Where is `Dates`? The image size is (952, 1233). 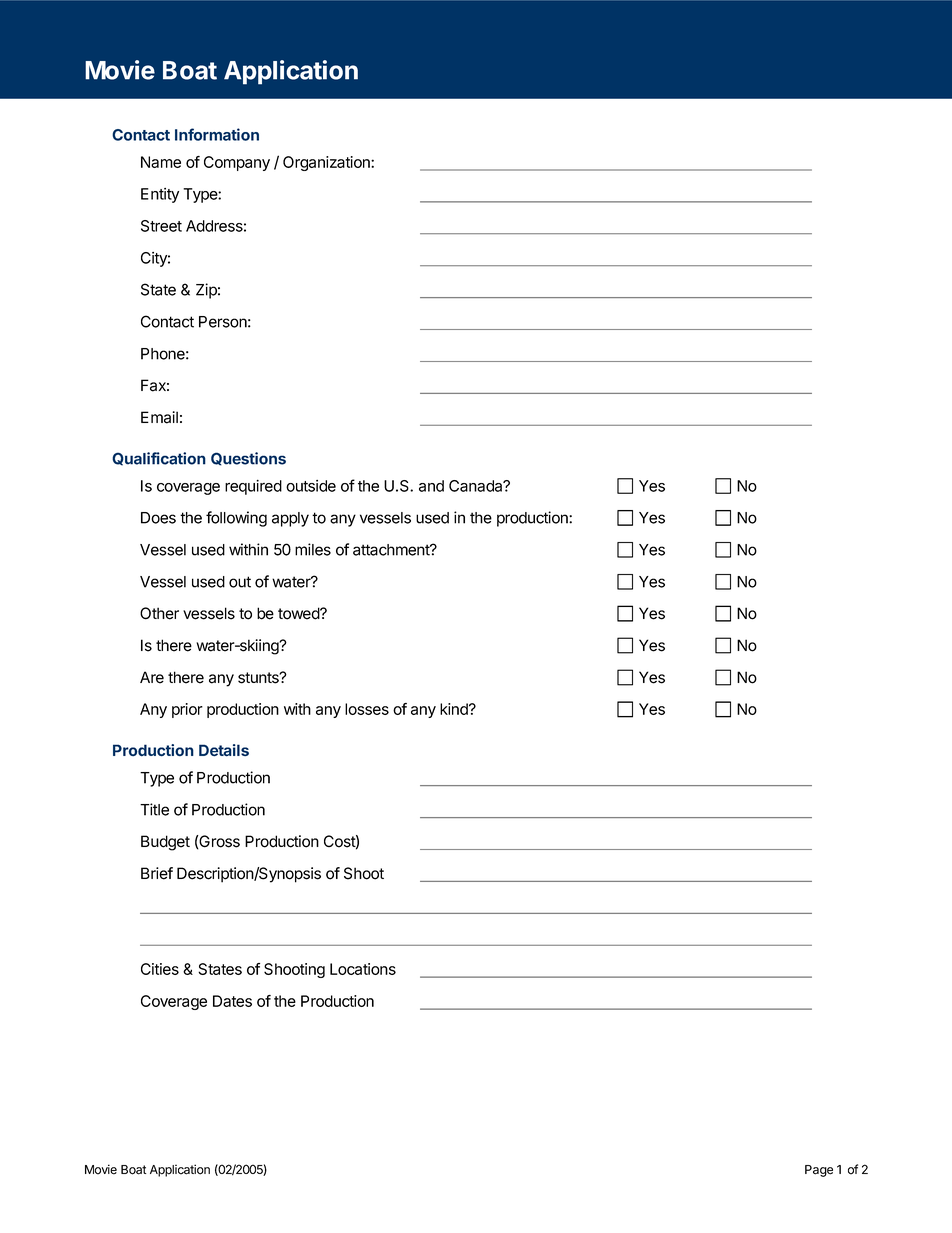 Dates is located at coordinates (232, 1001).
